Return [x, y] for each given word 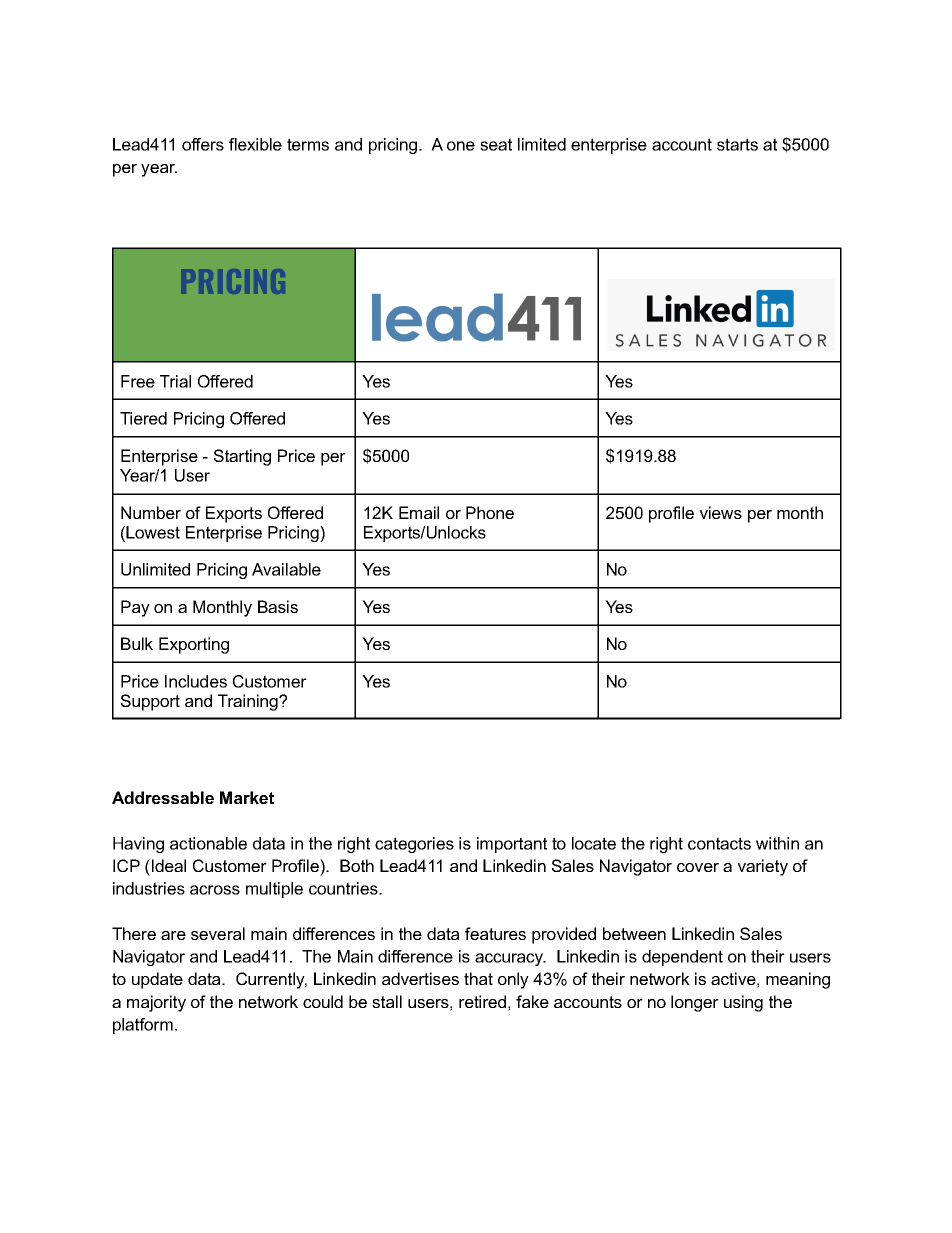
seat [496, 144]
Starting [242, 457]
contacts [719, 843]
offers [203, 144]
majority [156, 1003]
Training [249, 702]
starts [737, 144]
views [721, 512]
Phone [490, 512]
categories [414, 845]
